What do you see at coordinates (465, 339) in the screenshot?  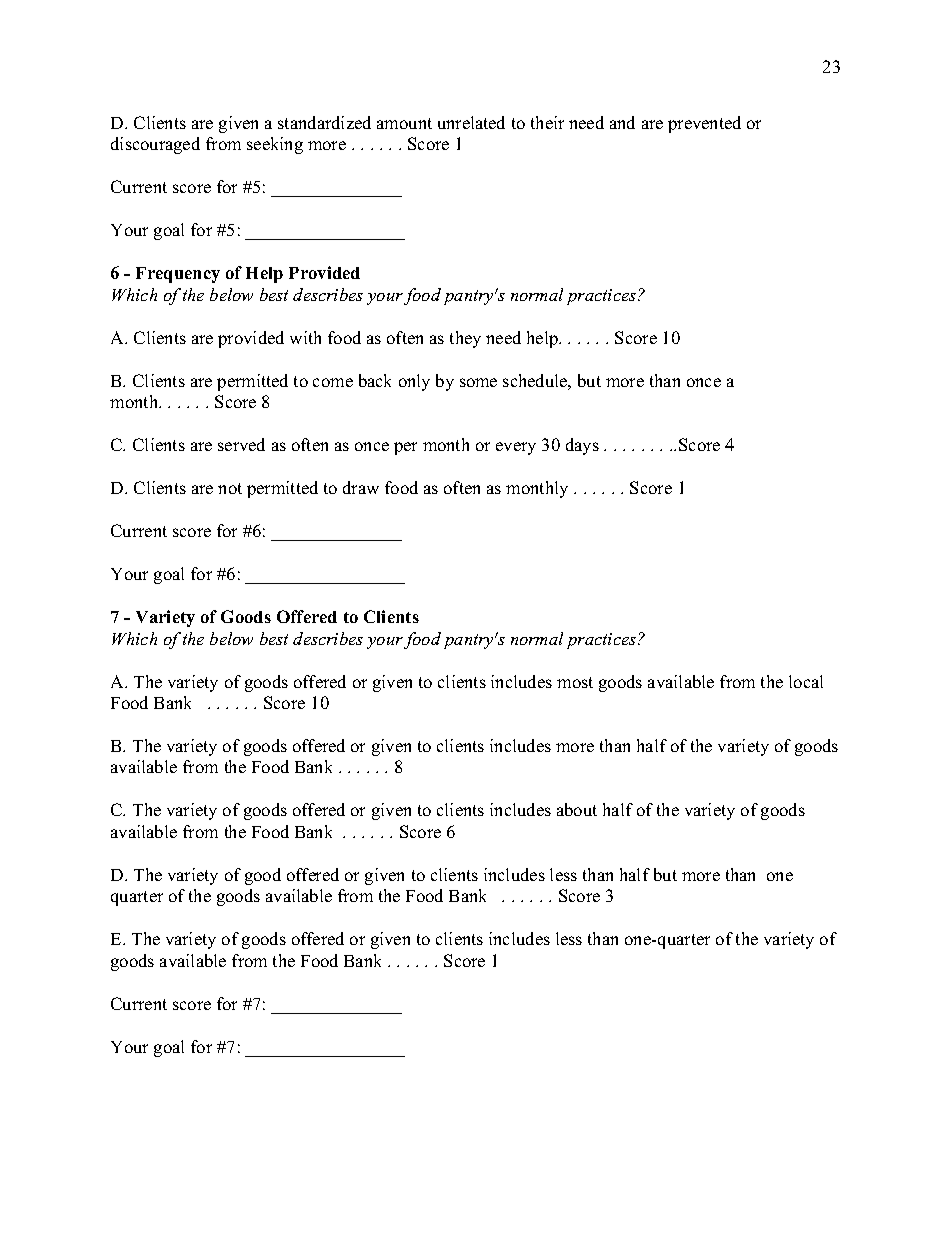 I see `they` at bounding box center [465, 339].
